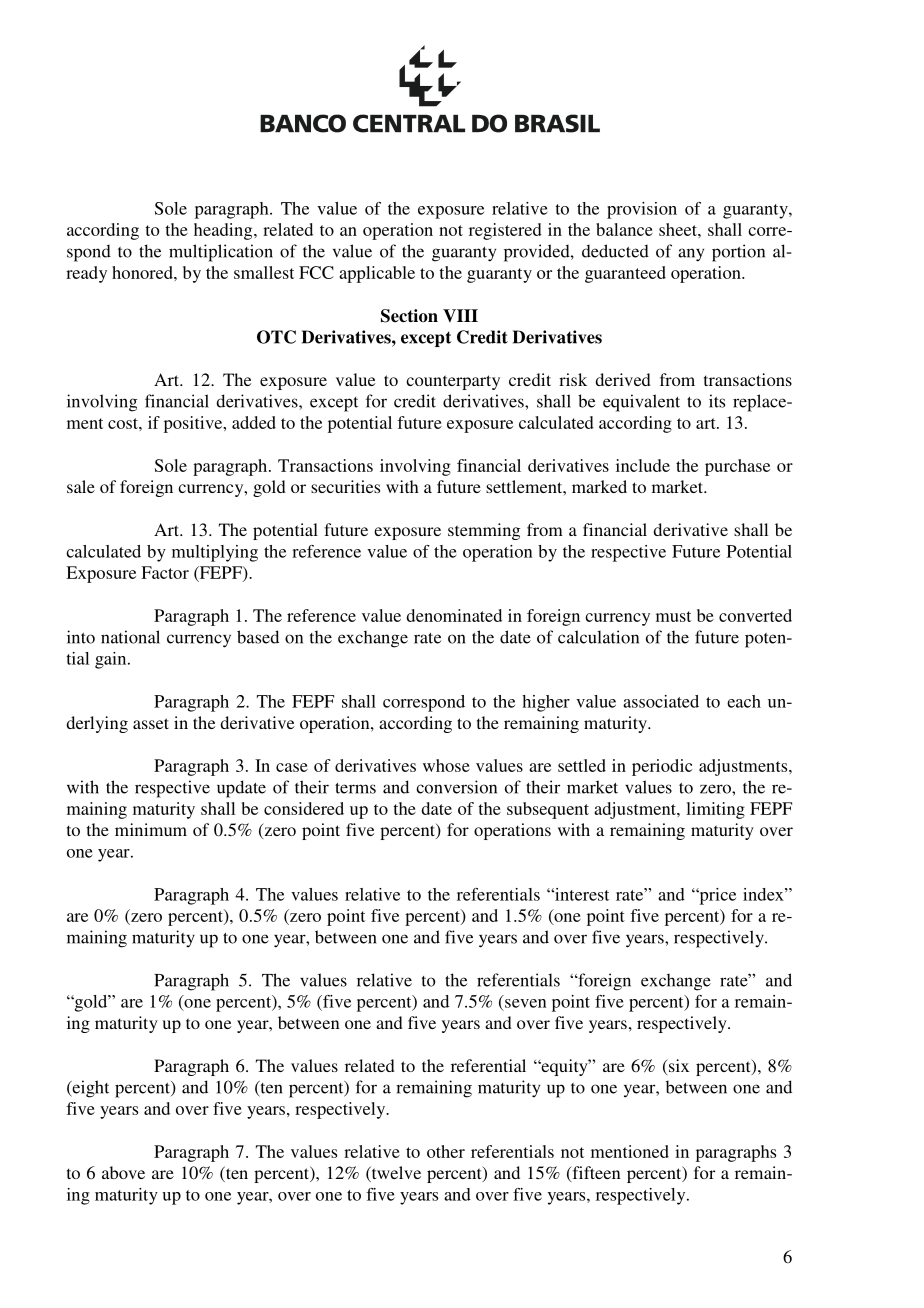 This screenshot has height=1308, width=924. What do you see at coordinates (377, 274) in the screenshot?
I see `applicable` at bounding box center [377, 274].
